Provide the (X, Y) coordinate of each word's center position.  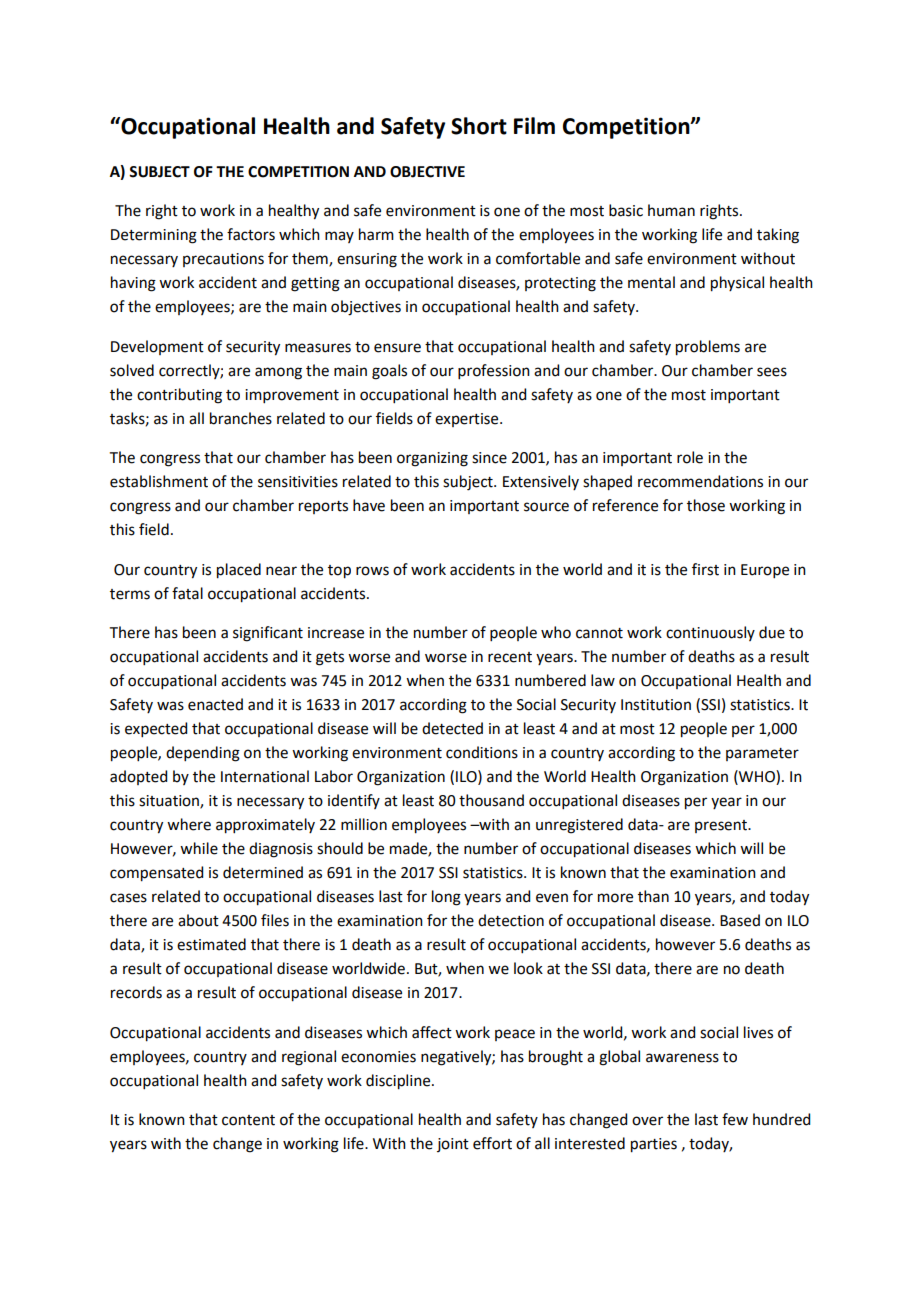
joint (453, 1145)
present (722, 826)
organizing (432, 459)
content (248, 1120)
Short (479, 126)
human (671, 210)
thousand (491, 800)
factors (251, 234)
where (189, 824)
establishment (159, 481)
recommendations (700, 481)
